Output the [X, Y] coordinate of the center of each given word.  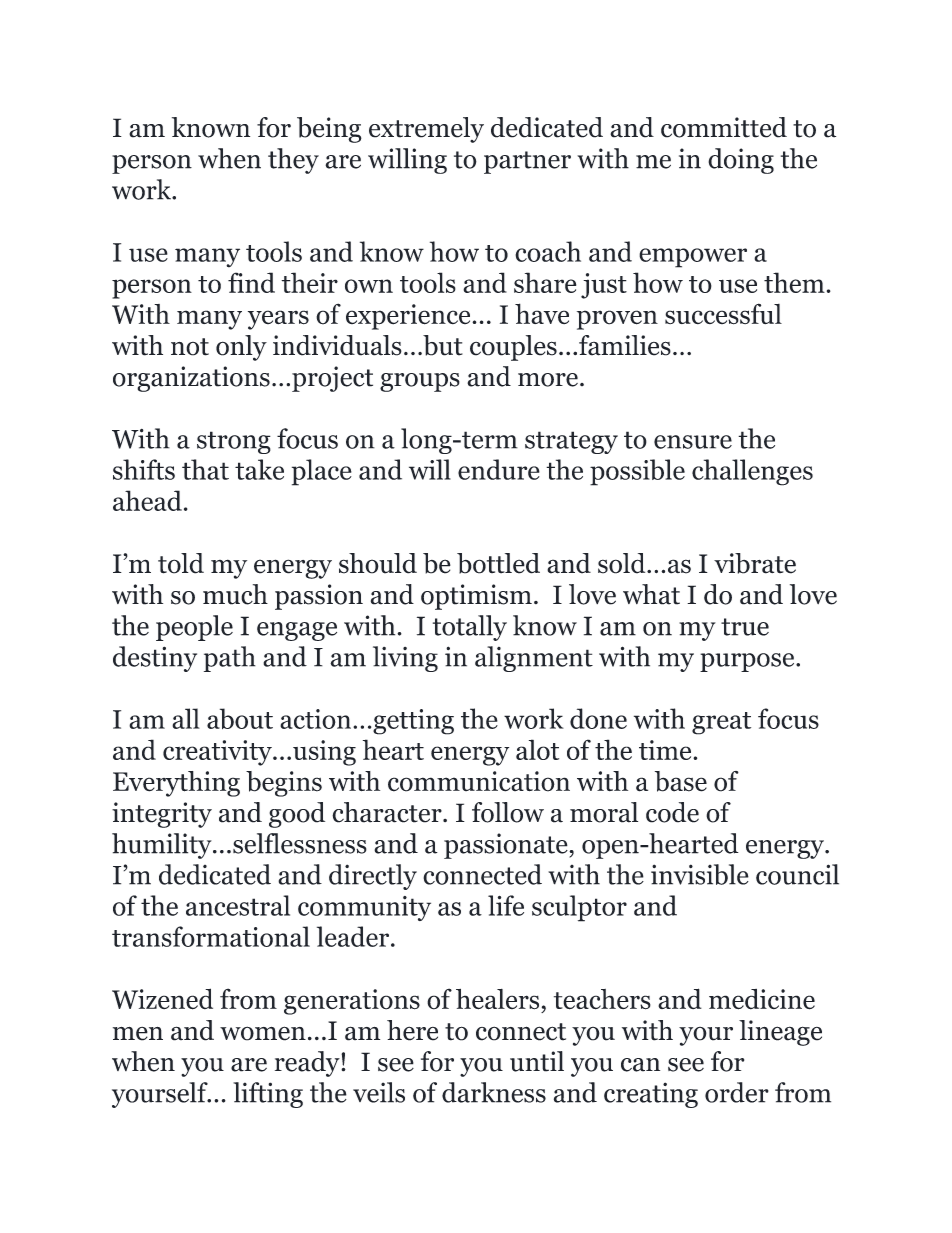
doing [741, 161]
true [745, 627]
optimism [476, 597]
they [293, 161]
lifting [268, 1095]
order [737, 1092]
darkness [494, 1092]
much [235, 594]
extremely [426, 130]
